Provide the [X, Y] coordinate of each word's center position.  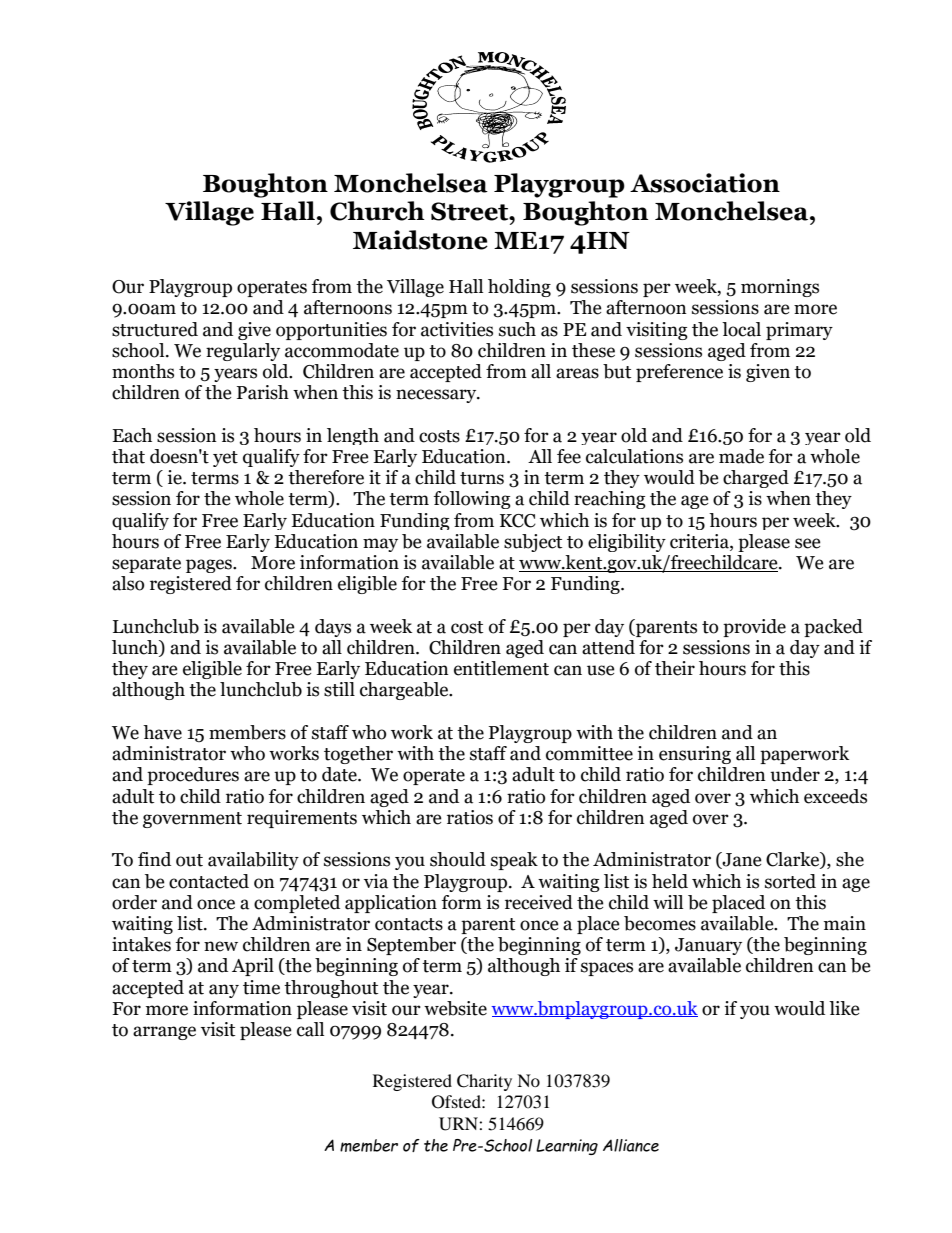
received [539, 902]
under [795, 774]
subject [533, 543]
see [808, 543]
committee [589, 753]
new [221, 946]
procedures [193, 776]
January [708, 946]
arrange [164, 1033]
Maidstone [420, 240]
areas [577, 373]
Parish [263, 392]
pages [210, 566]
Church [377, 211]
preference [679, 373]
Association [705, 183]
